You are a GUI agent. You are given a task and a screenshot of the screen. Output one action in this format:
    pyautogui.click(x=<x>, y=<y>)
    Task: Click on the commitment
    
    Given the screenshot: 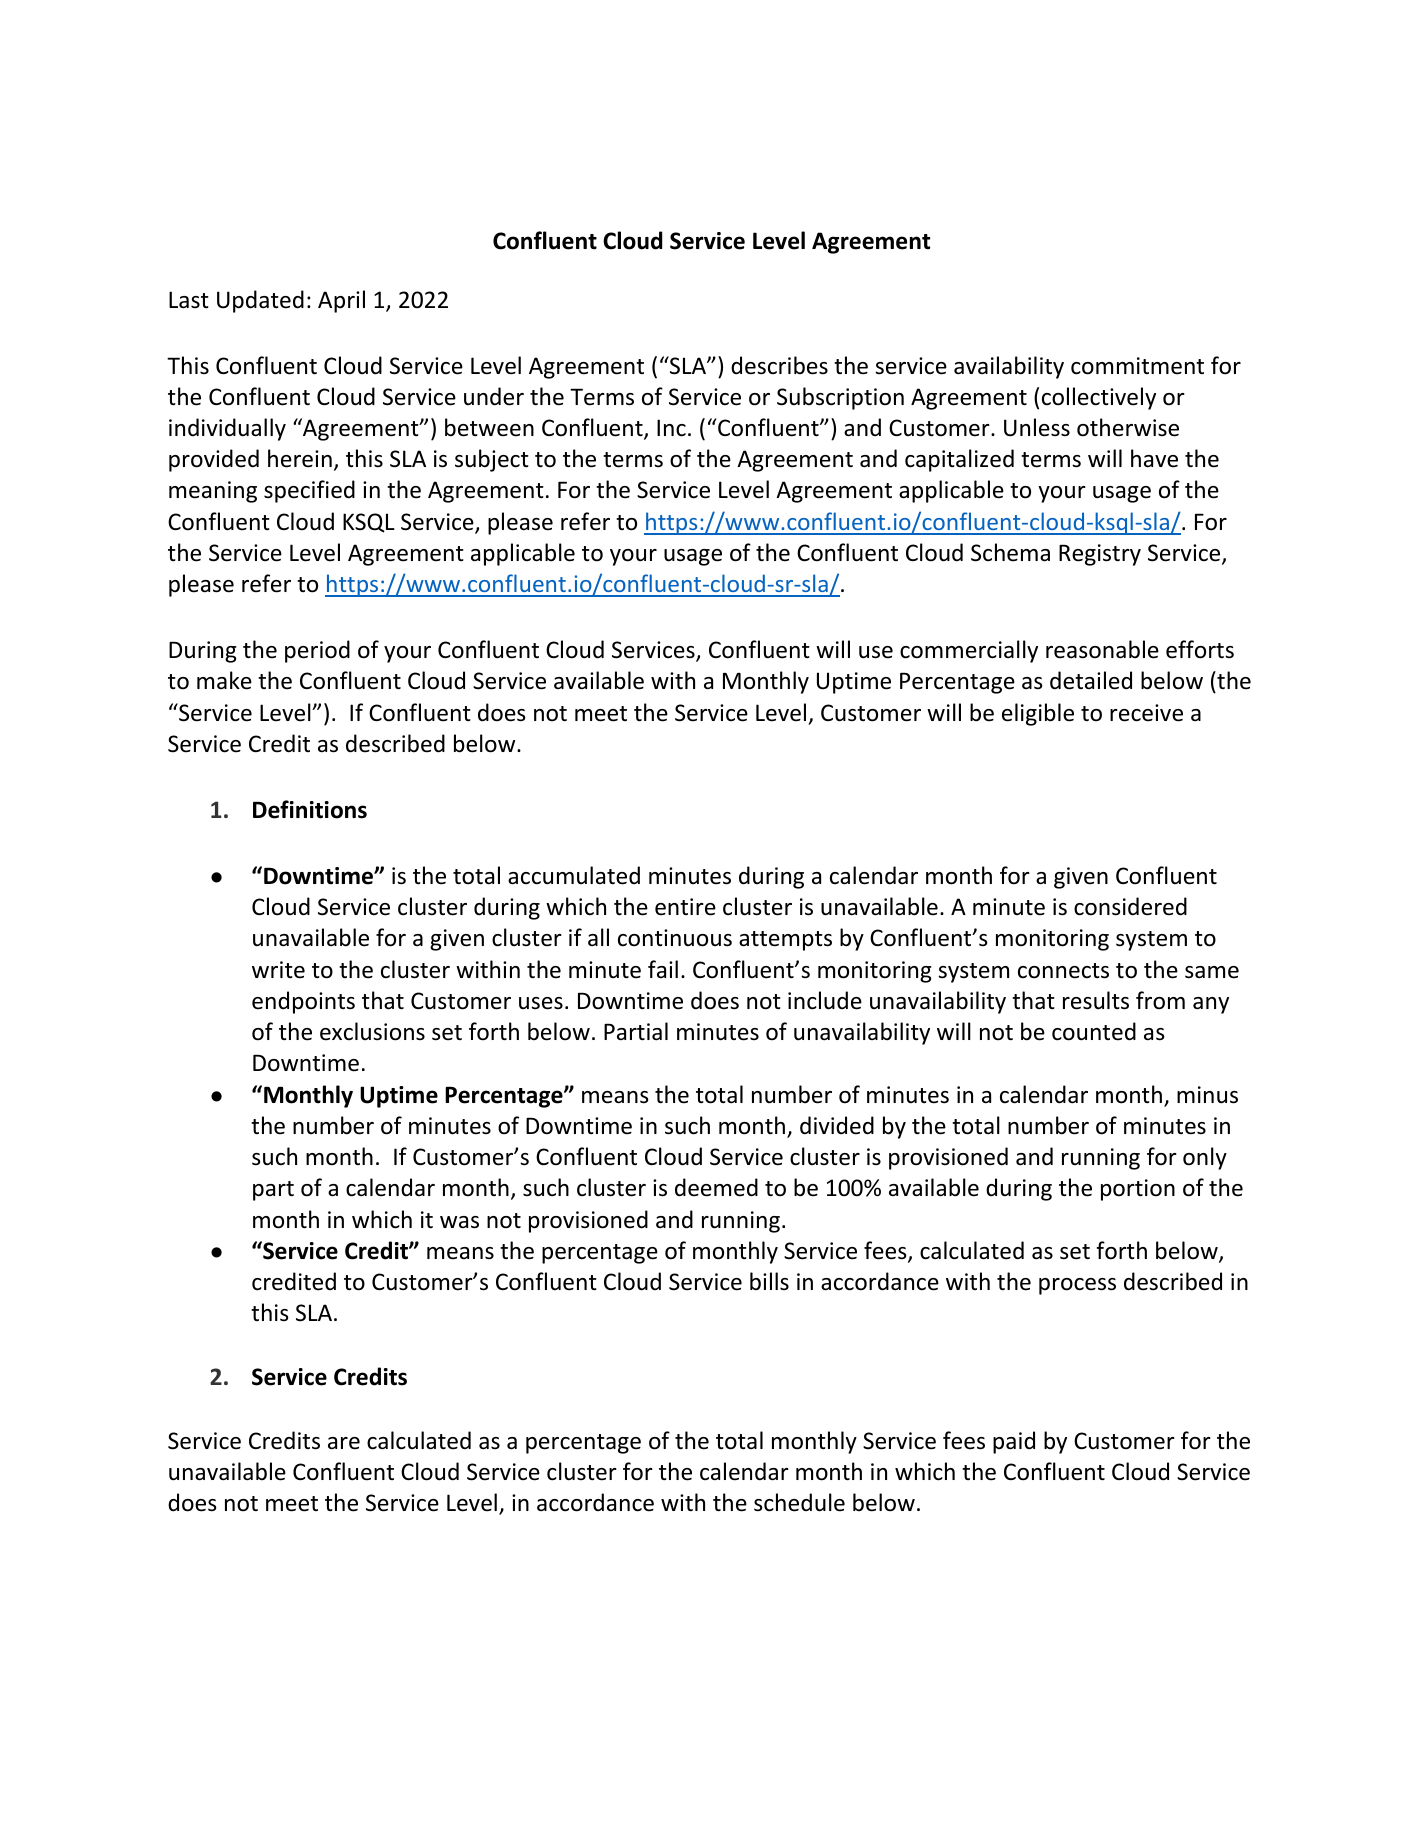 What is the action you would take?
    pyautogui.click(x=1137, y=366)
